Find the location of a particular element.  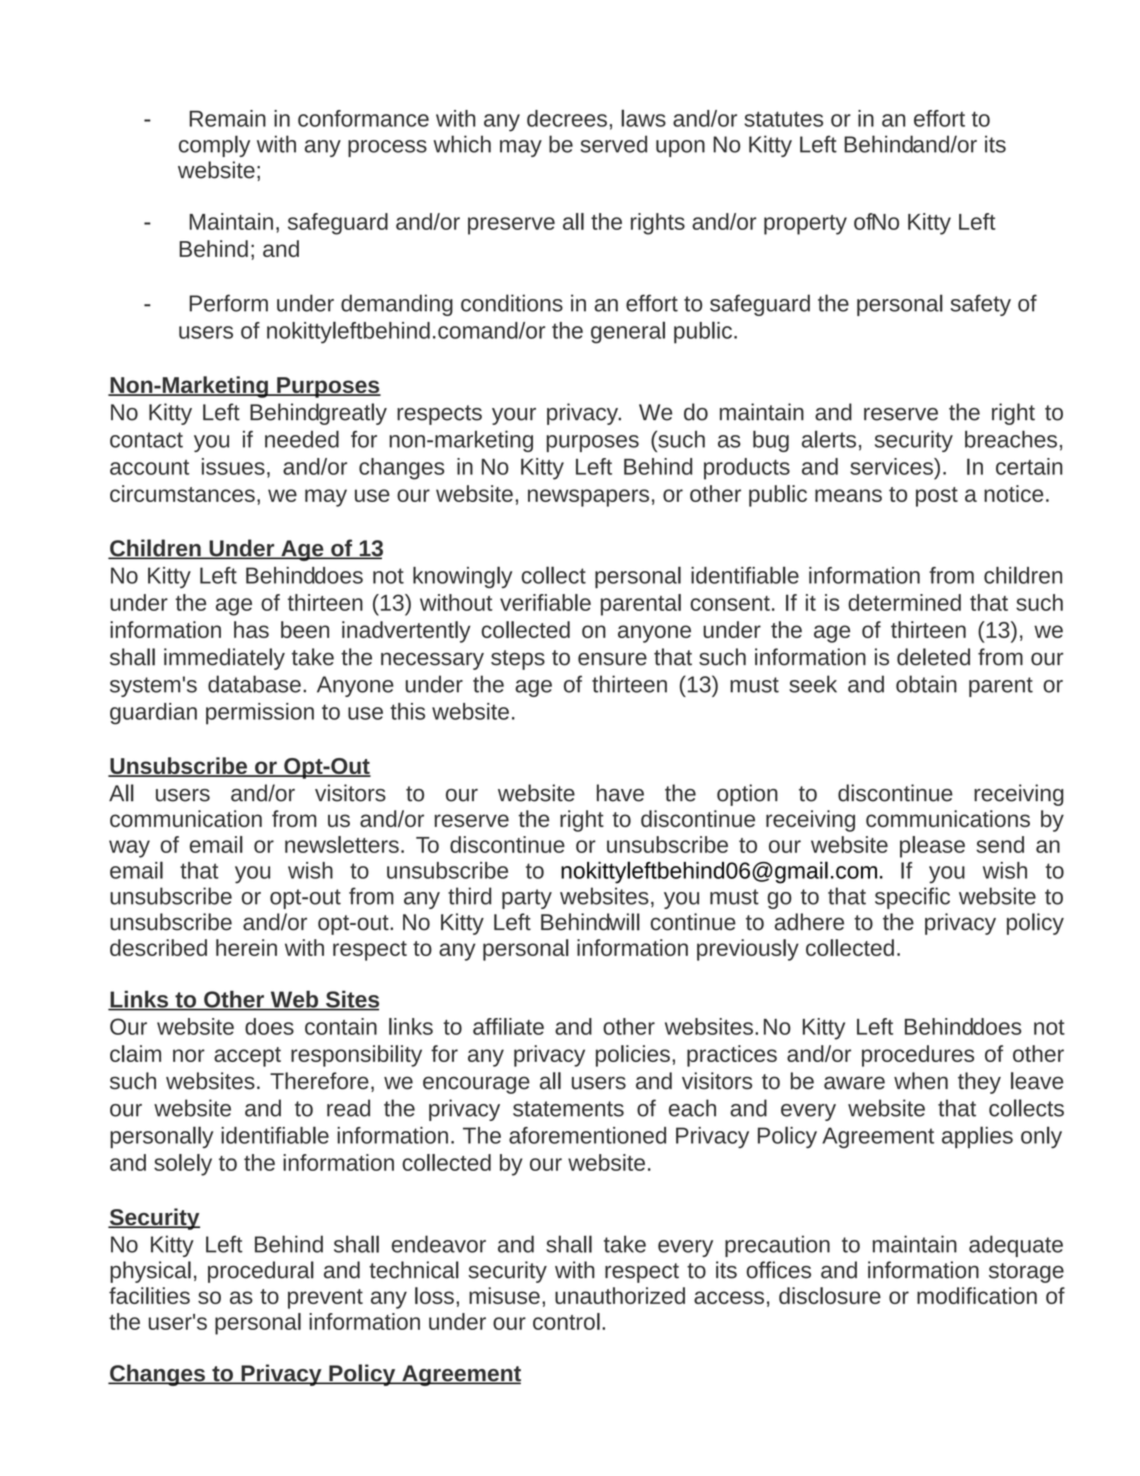

procedural is located at coordinates (261, 1272).
